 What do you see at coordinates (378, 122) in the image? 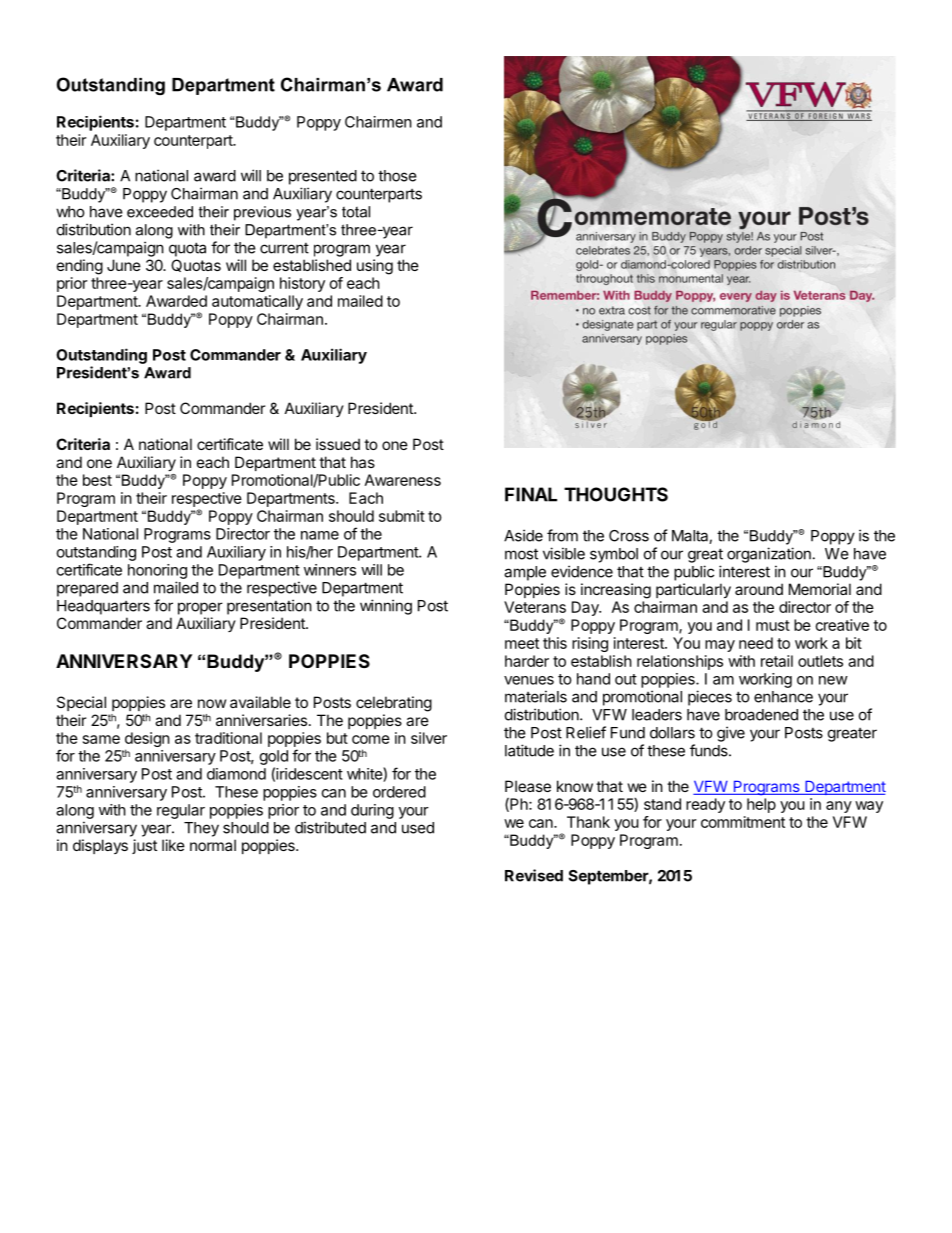
I see `Chairmen` at bounding box center [378, 122].
